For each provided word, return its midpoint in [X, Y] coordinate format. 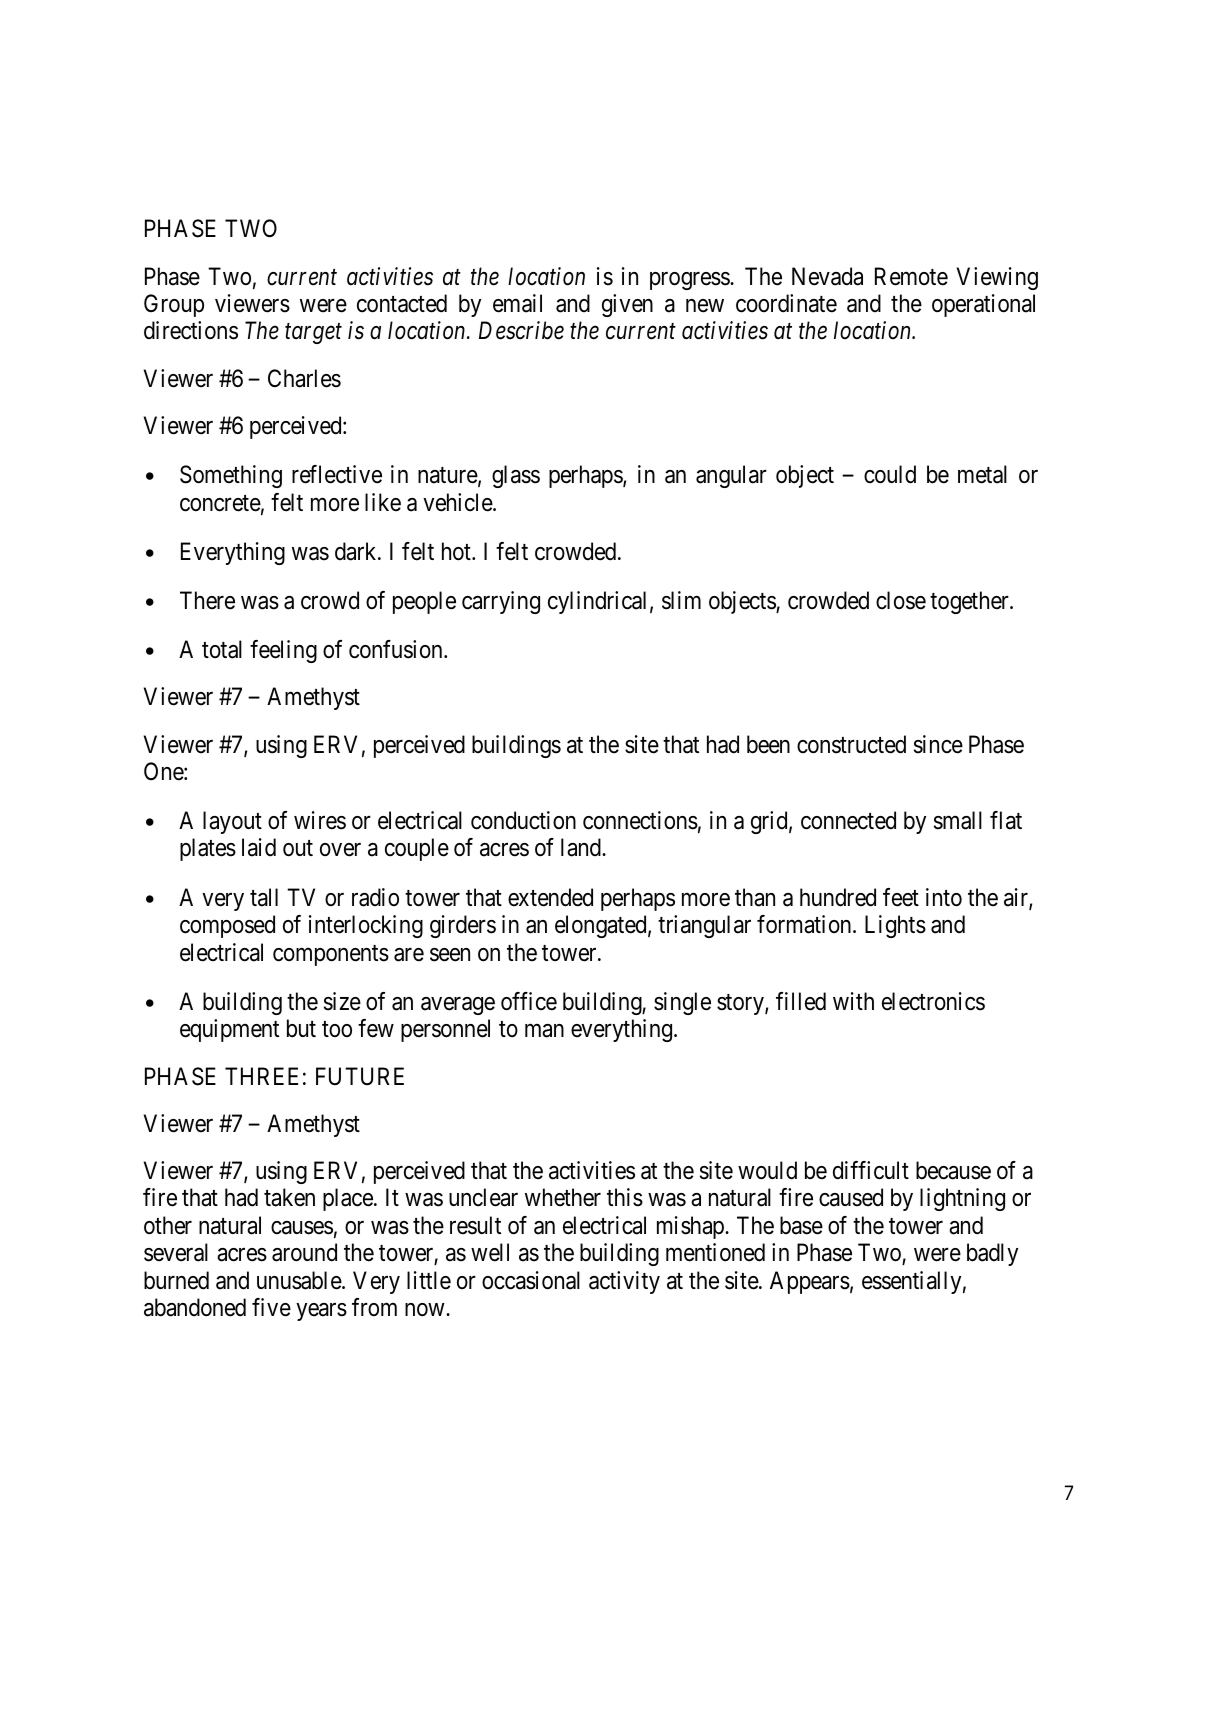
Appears [810, 1282]
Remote [911, 276]
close [901, 600]
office [529, 1001]
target [313, 334]
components [331, 955]
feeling [283, 651]
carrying [501, 602]
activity [624, 1282]
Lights [895, 926]
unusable [300, 1280]
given [627, 305]
